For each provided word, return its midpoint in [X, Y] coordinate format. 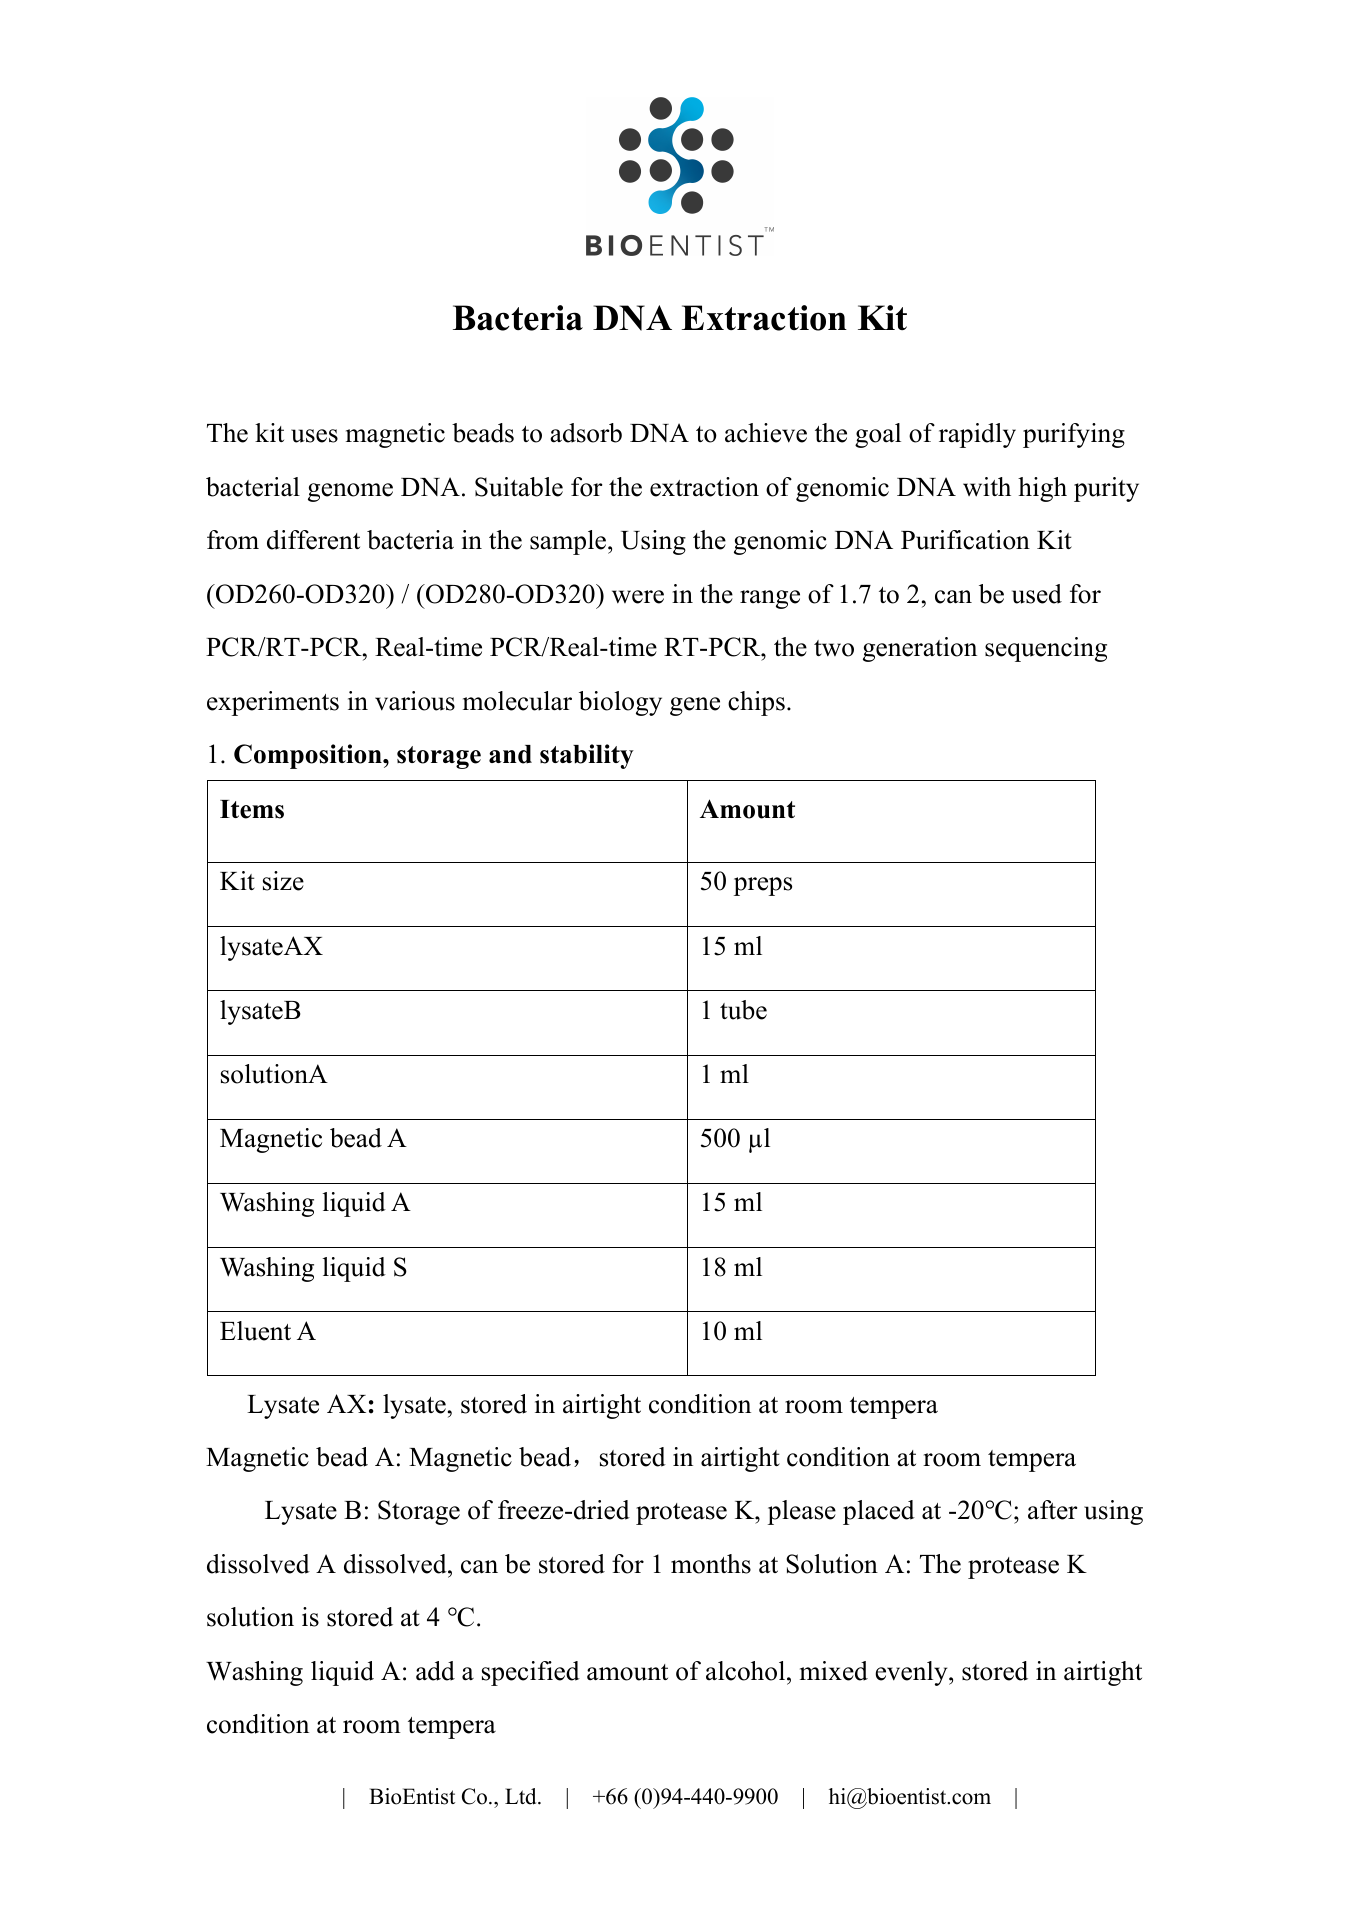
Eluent [255, 1331]
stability [587, 756]
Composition [309, 756]
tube [743, 1010]
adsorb [586, 433]
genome [350, 492]
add [435, 1671]
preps [763, 886]
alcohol [747, 1671]
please [802, 1512]
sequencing [1046, 649]
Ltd [522, 1796]
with [987, 487]
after [1052, 1510]
